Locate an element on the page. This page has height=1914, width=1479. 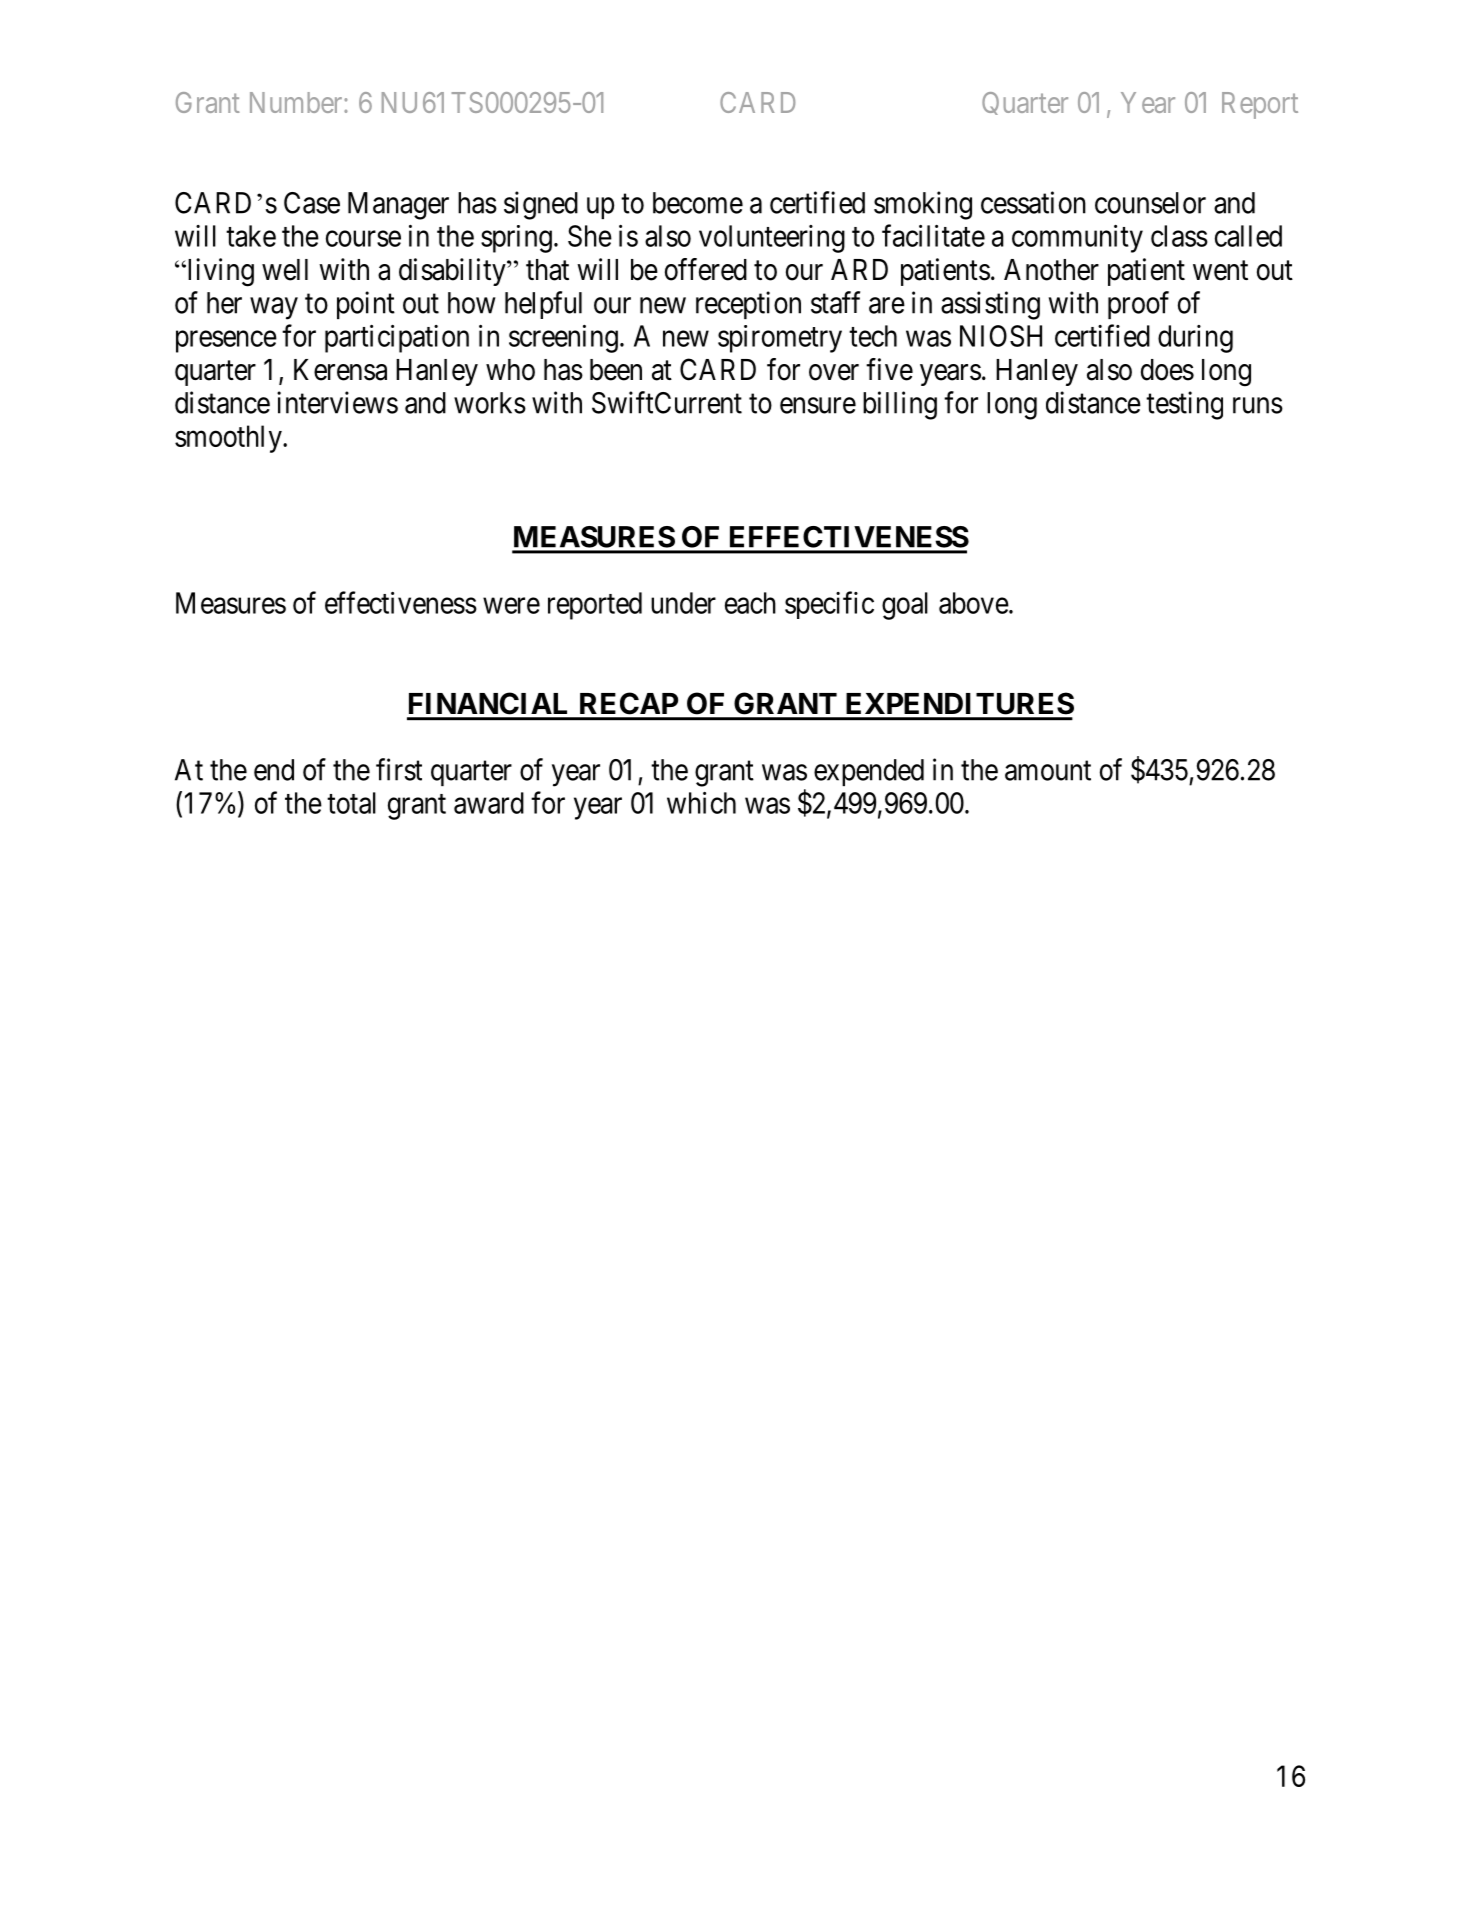
billing is located at coordinates (900, 405).
